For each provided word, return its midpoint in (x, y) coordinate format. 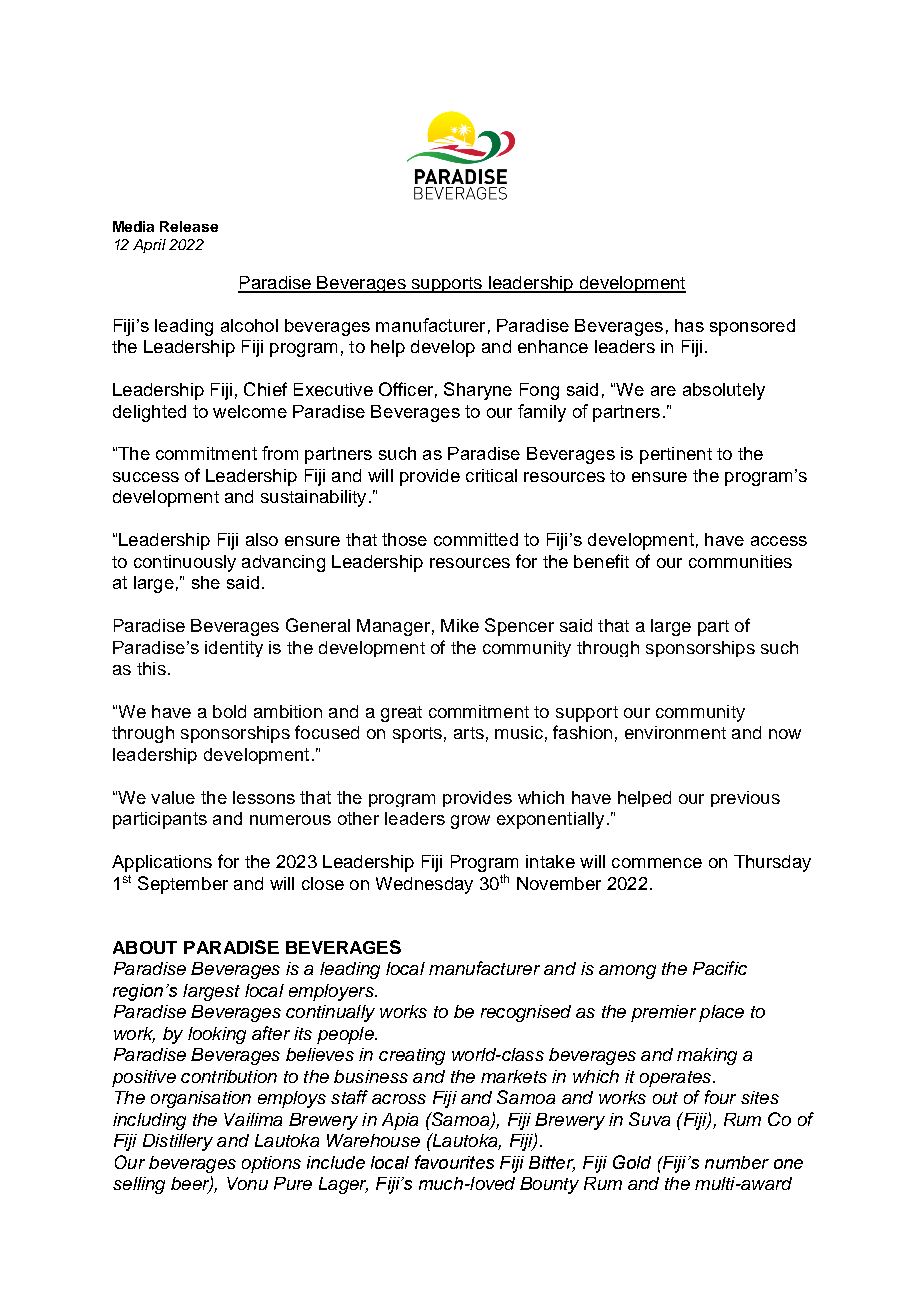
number (737, 1162)
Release (189, 226)
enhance (553, 346)
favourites (454, 1162)
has (689, 325)
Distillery (178, 1142)
